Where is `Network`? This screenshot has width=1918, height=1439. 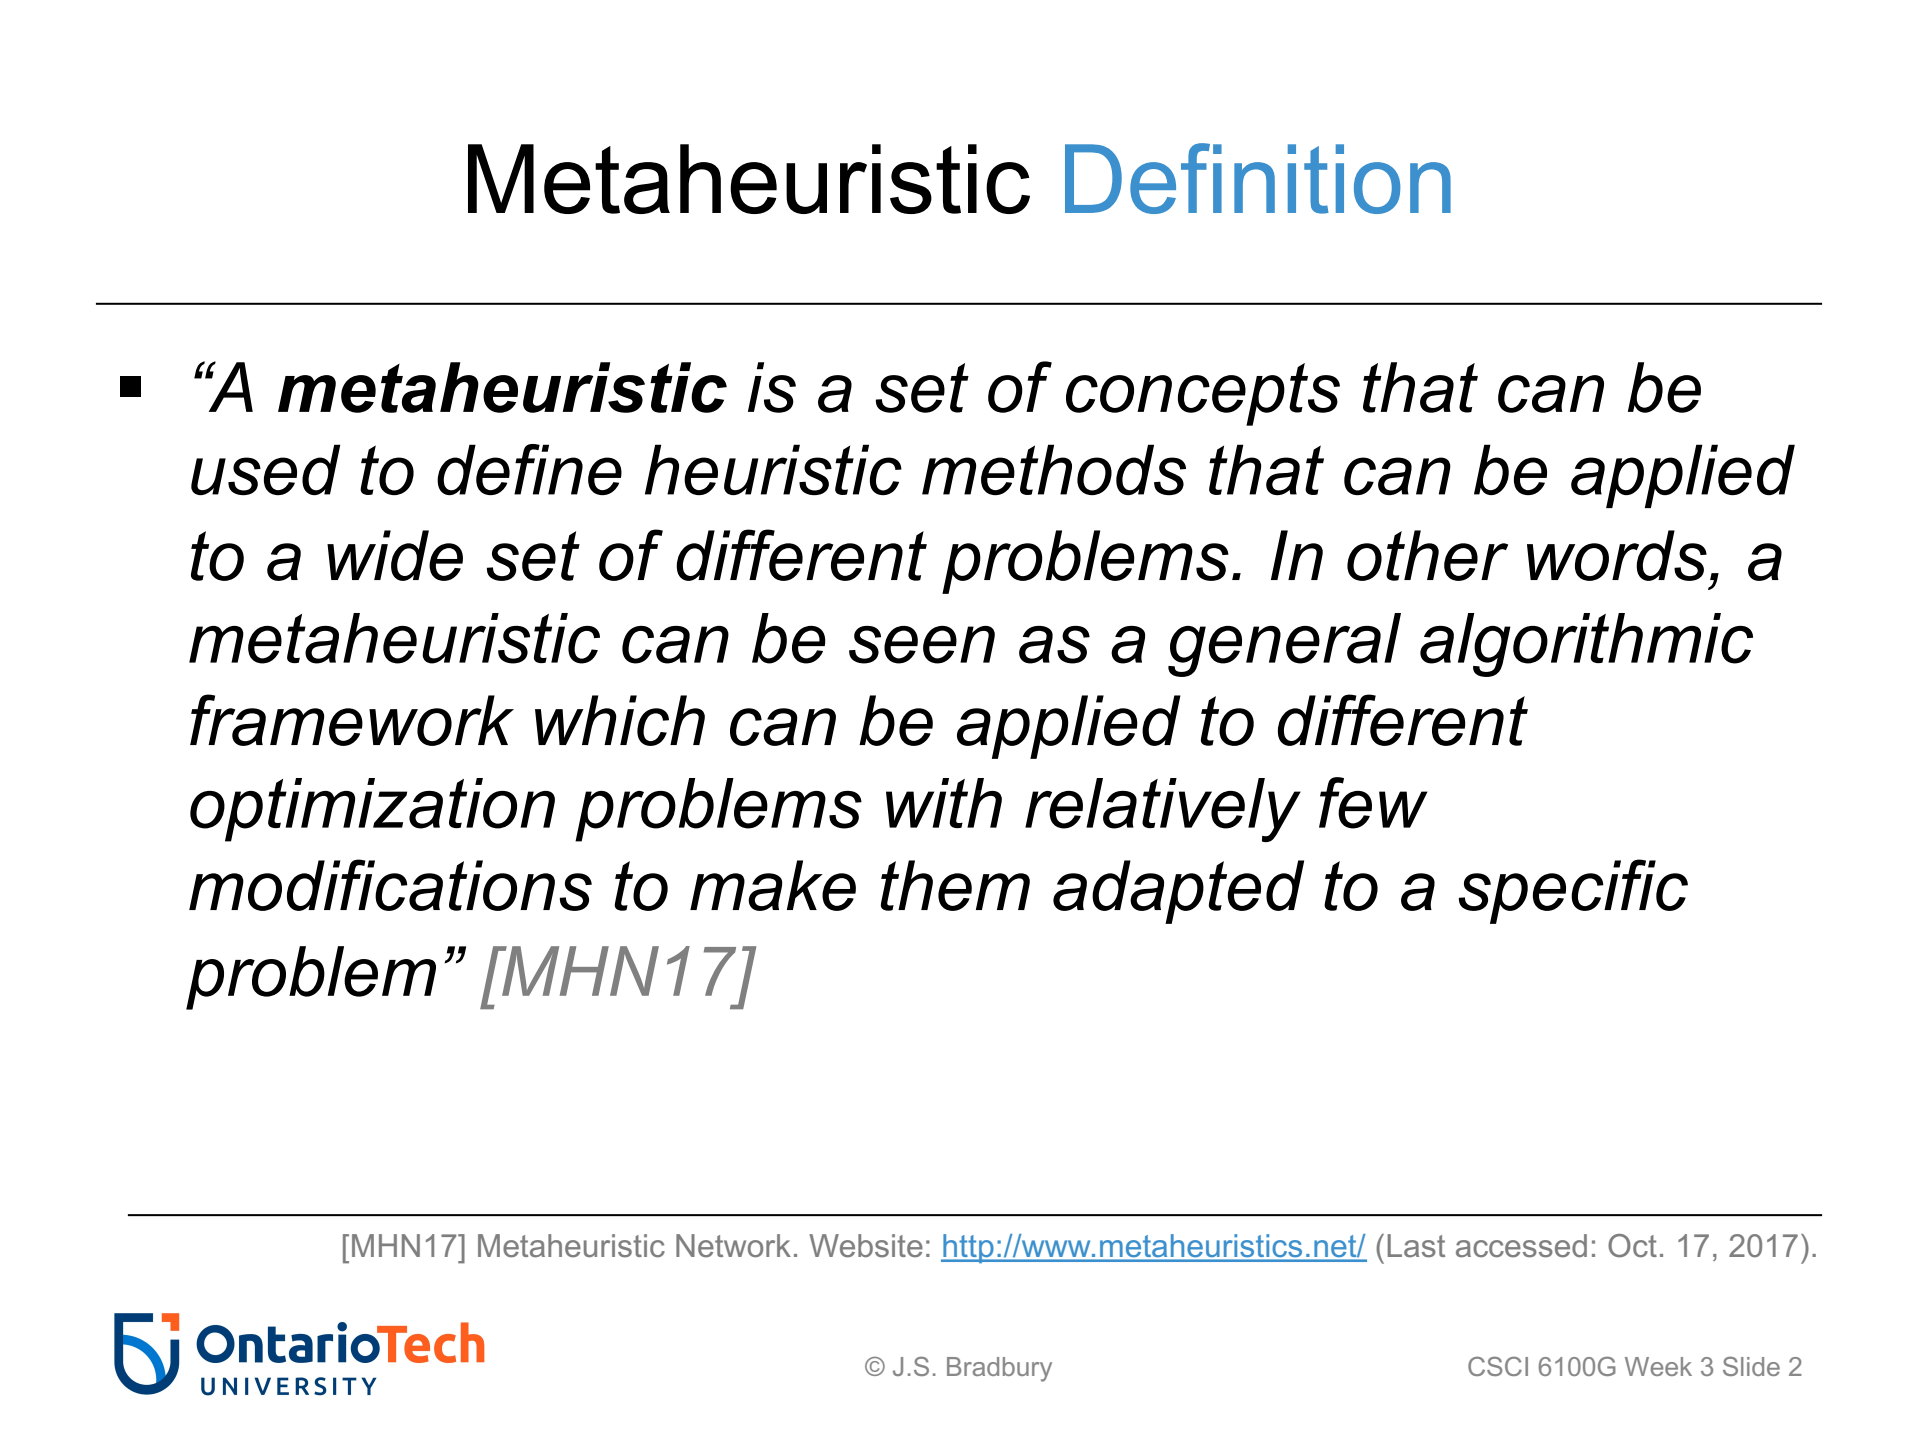 Network is located at coordinates (733, 1246).
